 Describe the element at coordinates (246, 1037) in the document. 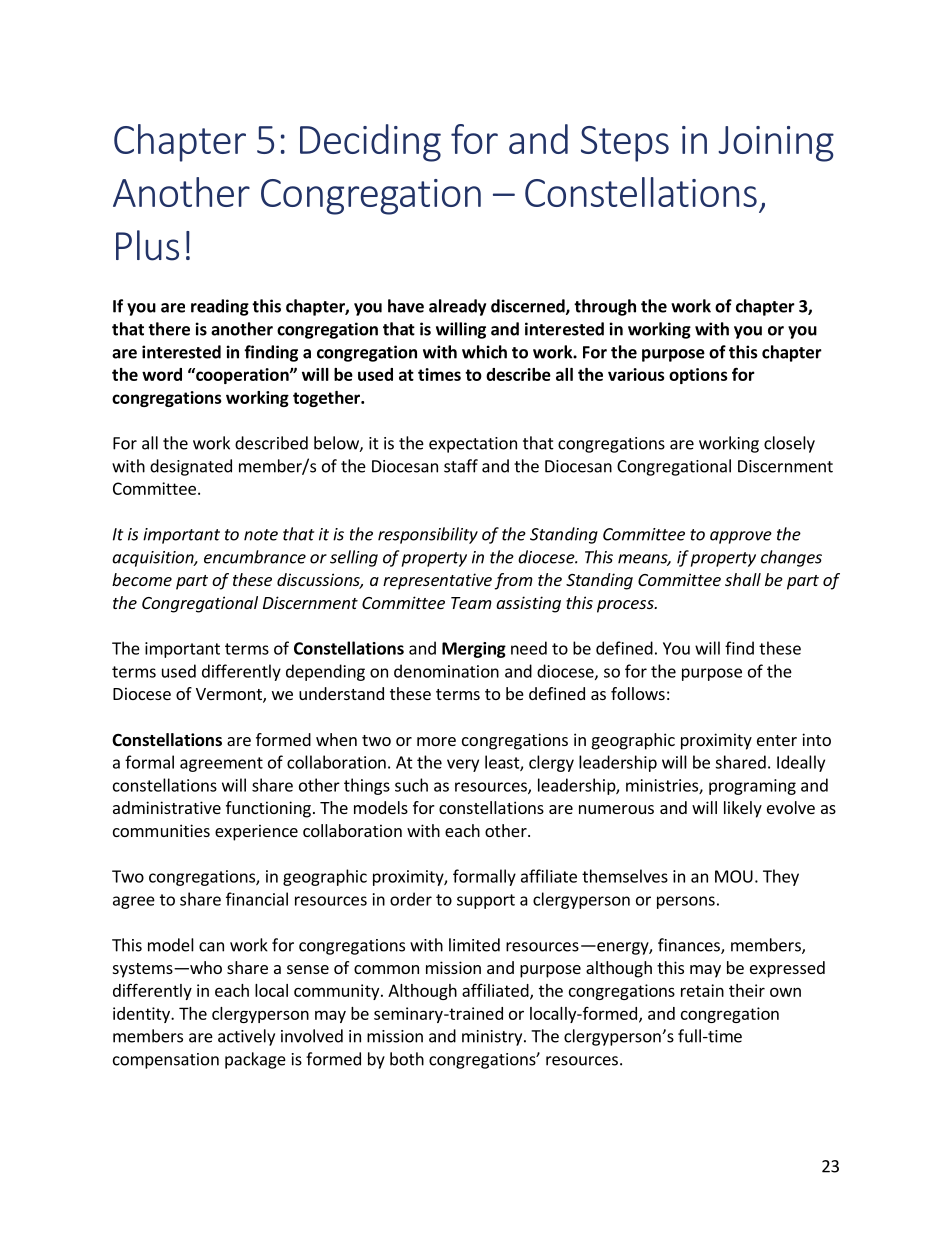

I see `actively` at that location.
